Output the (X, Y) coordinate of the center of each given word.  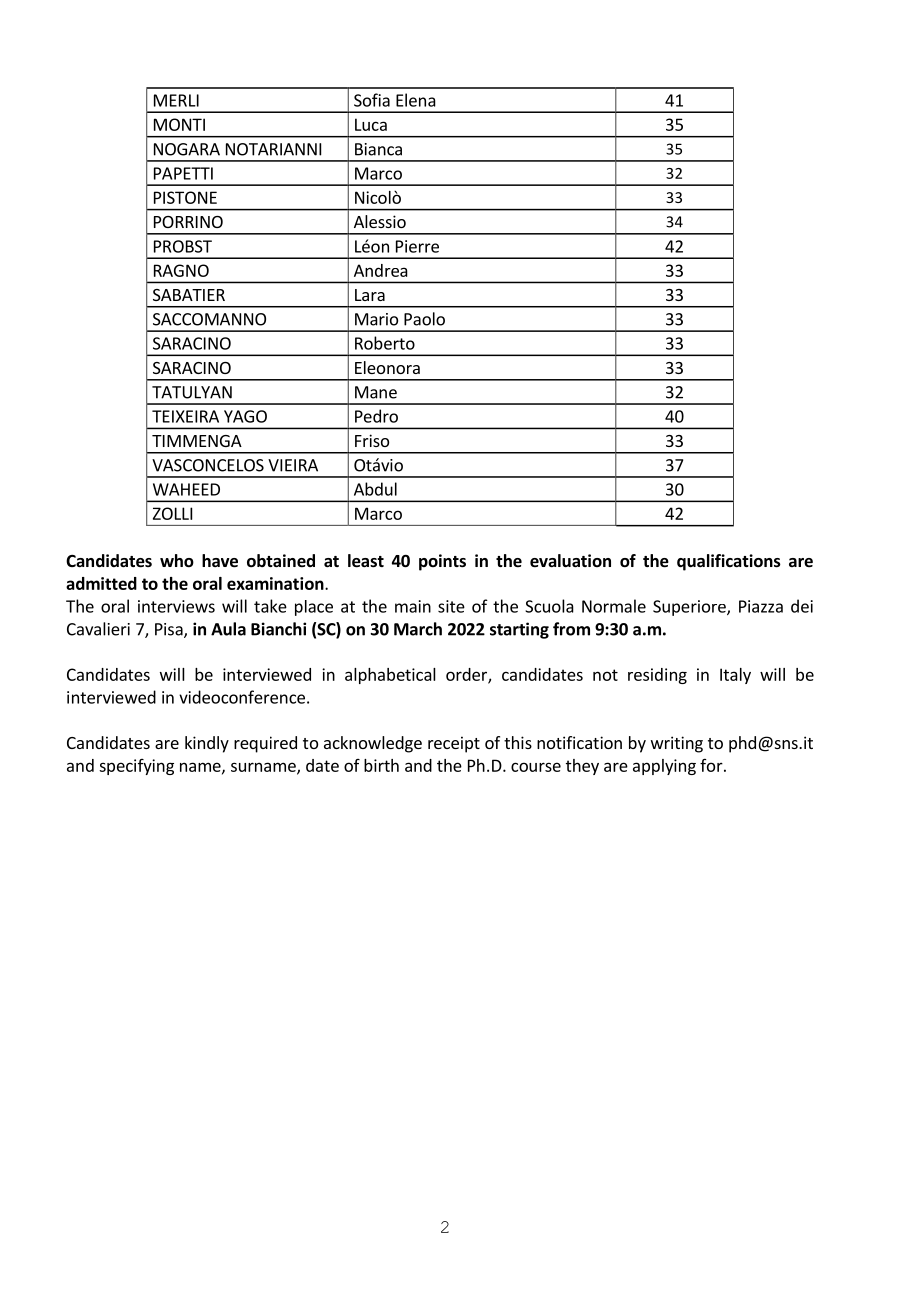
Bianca (378, 149)
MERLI (176, 100)
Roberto (385, 343)
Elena (416, 100)
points (442, 562)
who (177, 561)
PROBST (183, 246)
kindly (207, 744)
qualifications (729, 562)
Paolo (424, 319)
